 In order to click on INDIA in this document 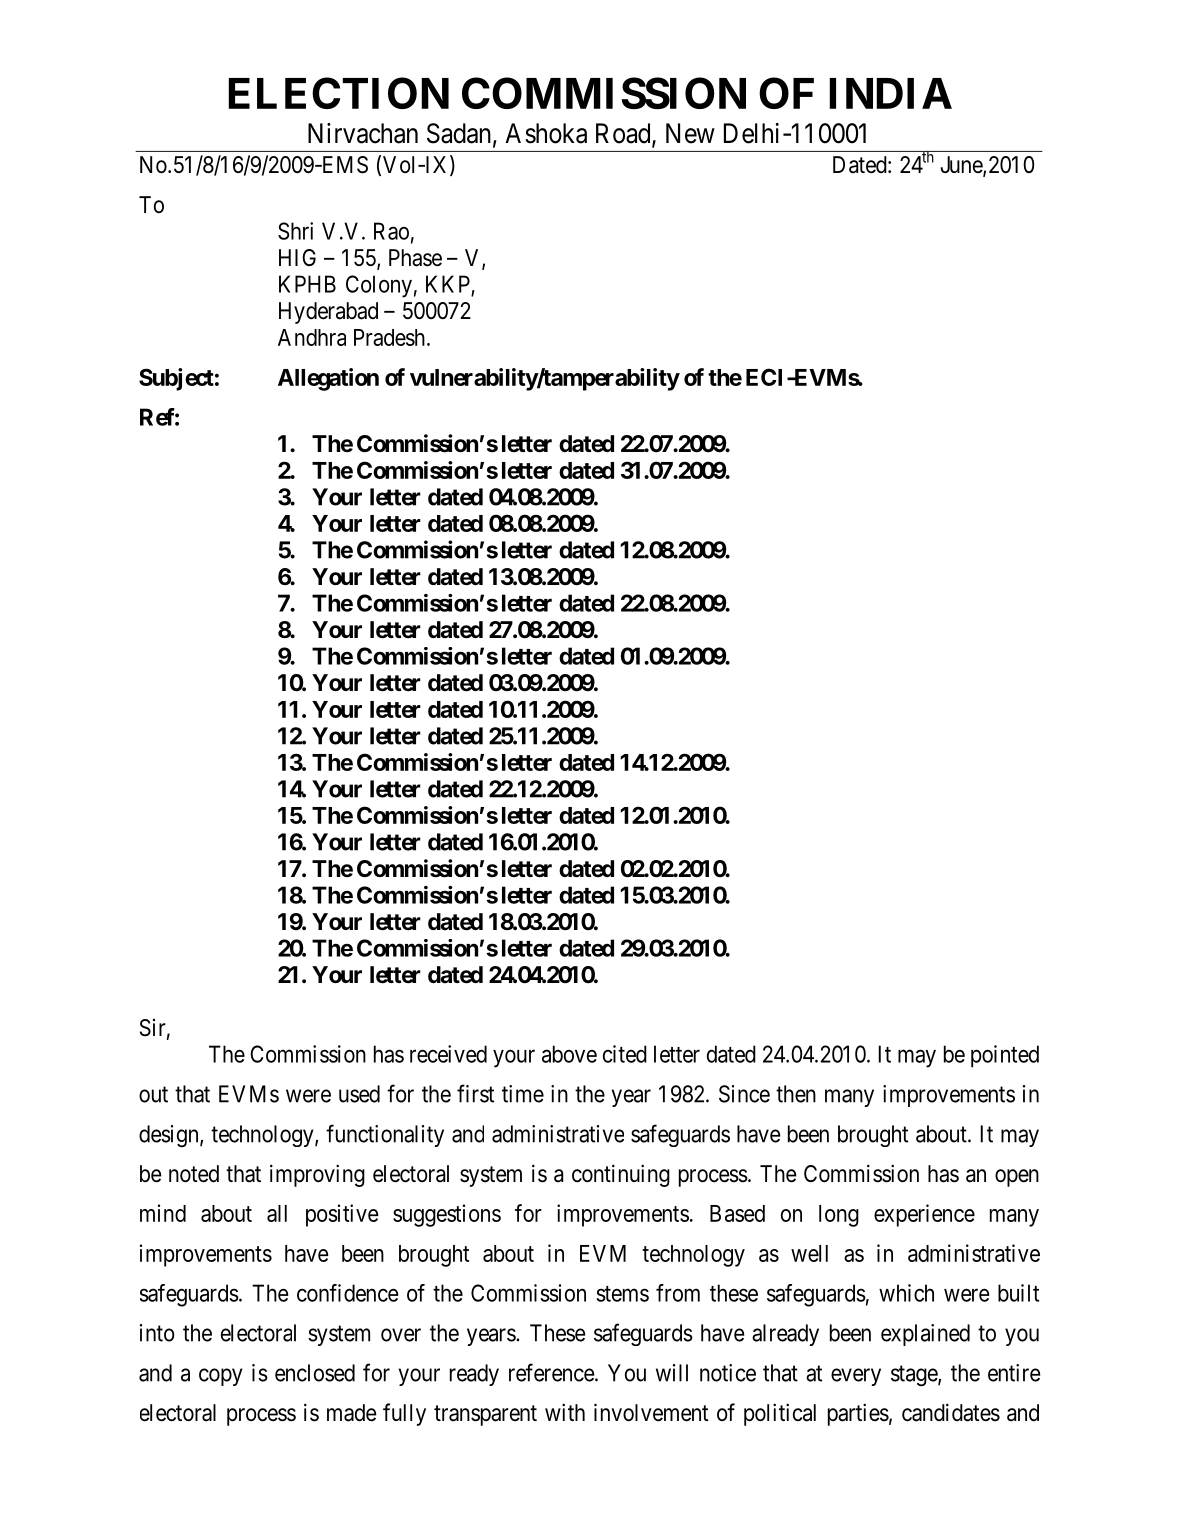, I will do `click(890, 93)`.
